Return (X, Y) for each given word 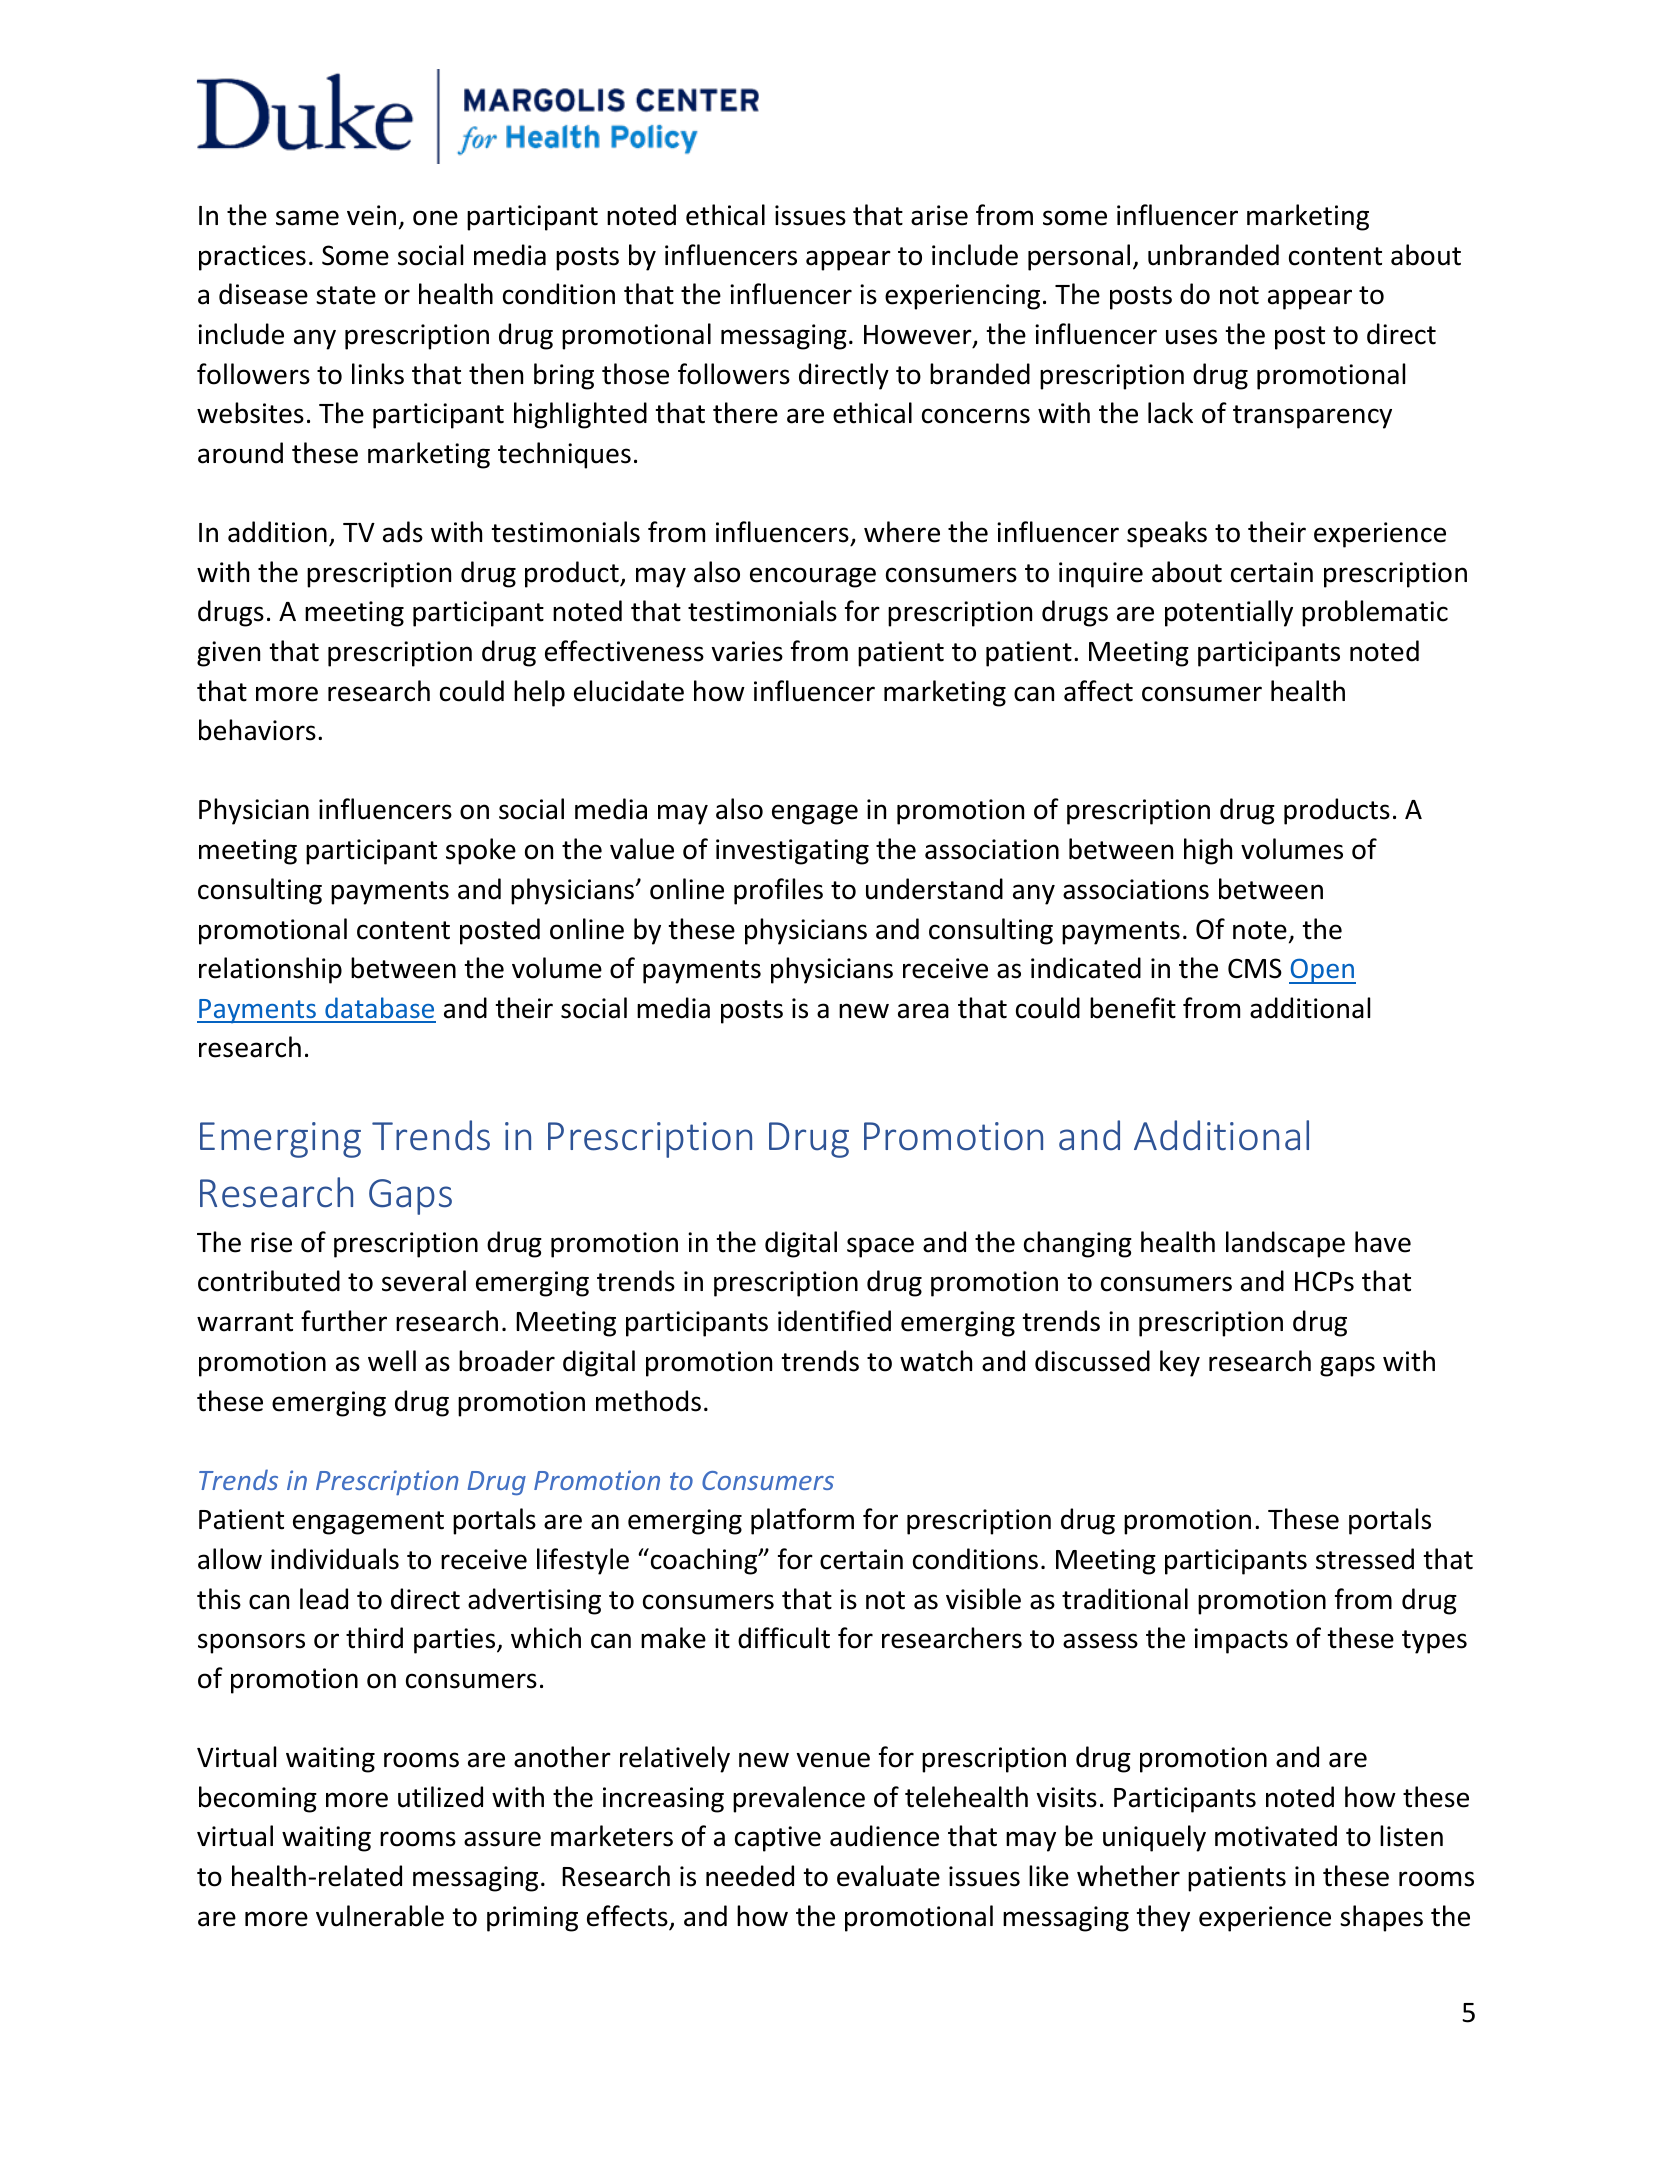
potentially (1229, 613)
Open (1322, 971)
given (228, 654)
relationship (270, 970)
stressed (1365, 1559)
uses (1191, 337)
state (346, 295)
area (923, 1011)
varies (747, 651)
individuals (335, 1559)
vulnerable (380, 1916)
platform (802, 1521)
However (919, 336)
